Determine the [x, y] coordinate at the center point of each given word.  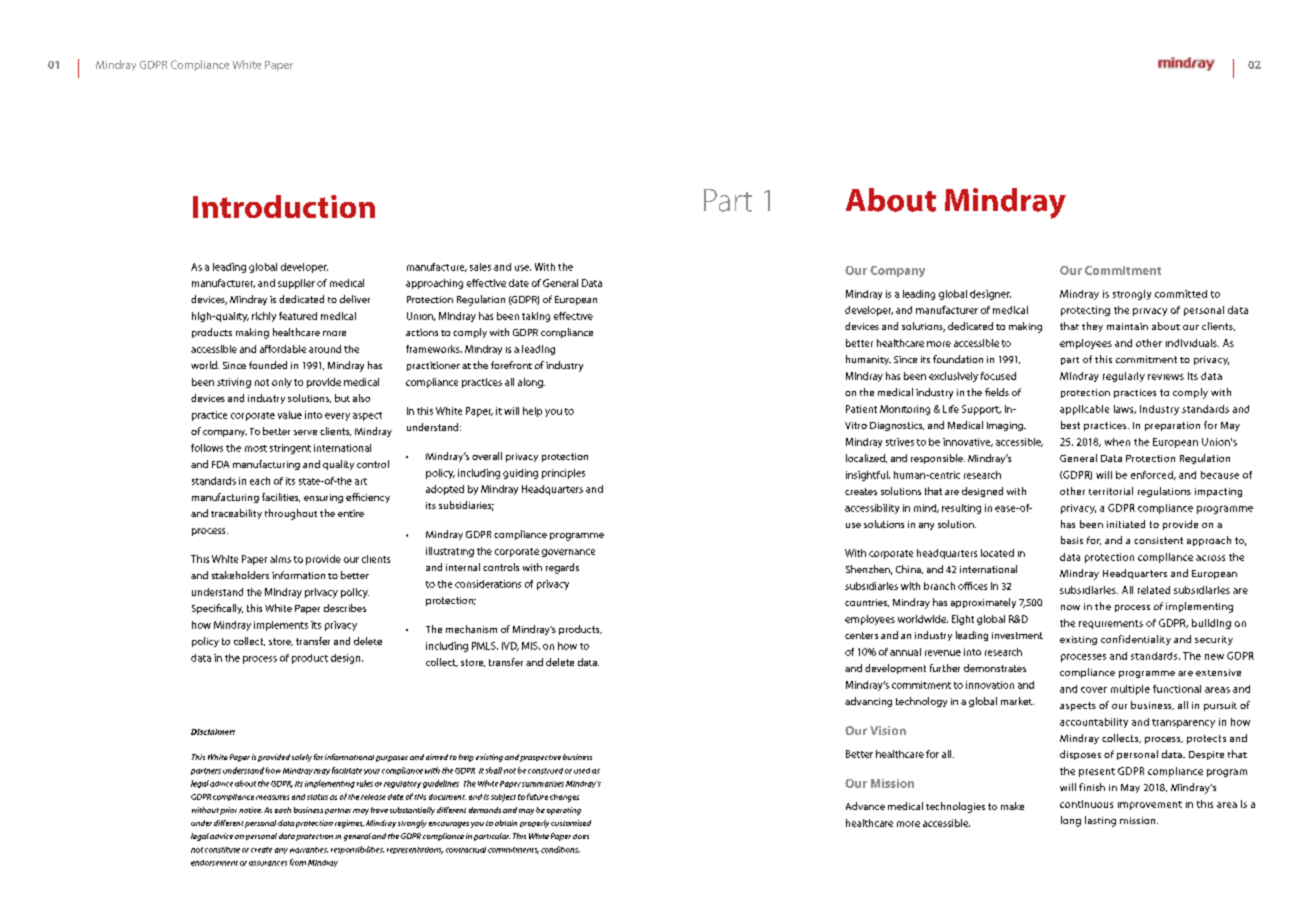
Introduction [284, 206]
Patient [861, 409]
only [282, 383]
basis [1072, 540]
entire [351, 513]
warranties [309, 850]
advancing [868, 702]
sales [480, 267]
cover [1094, 690]
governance [568, 553]
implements [281, 626]
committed [1181, 294]
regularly [1124, 377]
